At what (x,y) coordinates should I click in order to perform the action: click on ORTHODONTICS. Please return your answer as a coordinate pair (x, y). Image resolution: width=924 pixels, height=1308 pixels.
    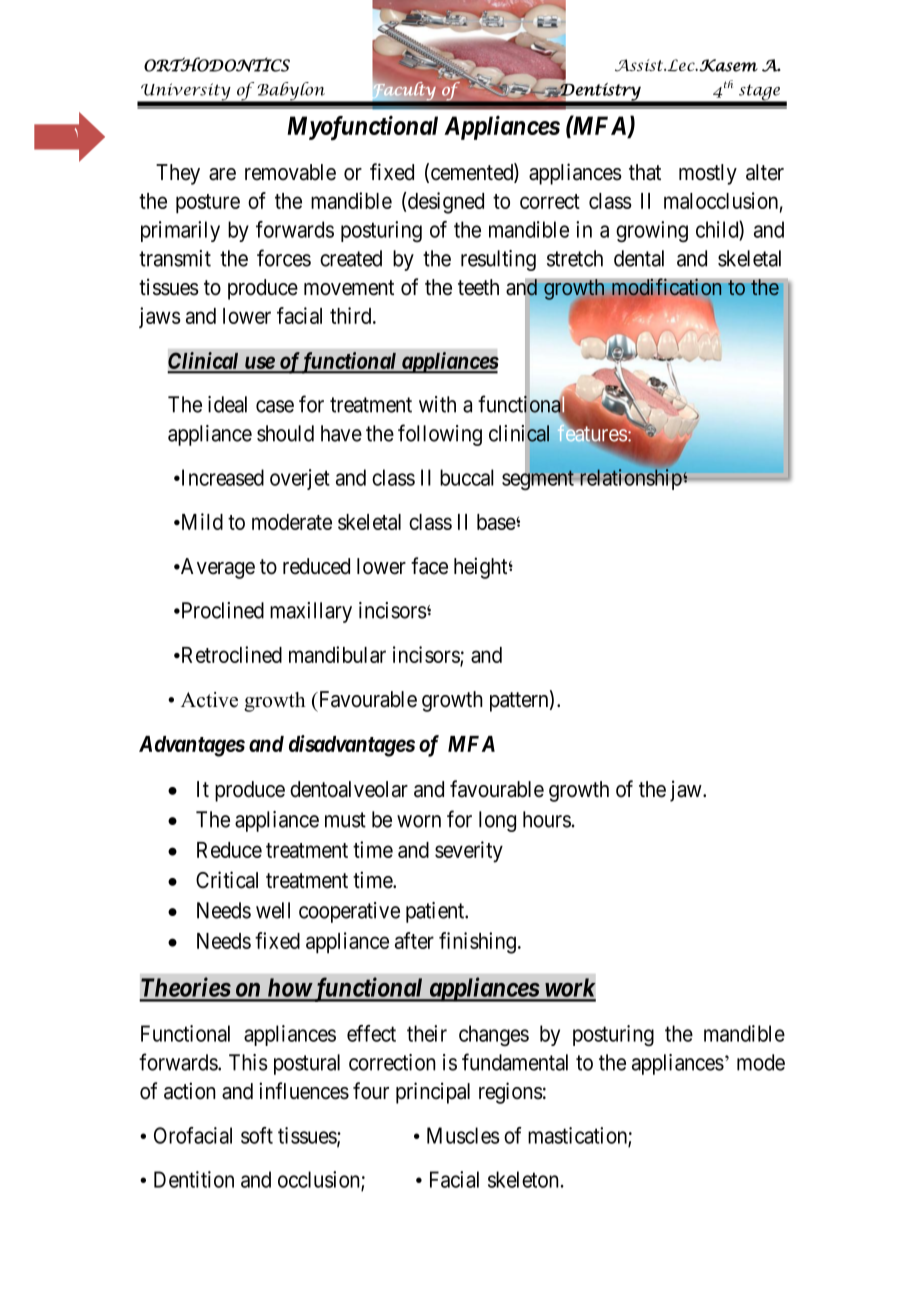
    Looking at the image, I should click on (217, 64).
